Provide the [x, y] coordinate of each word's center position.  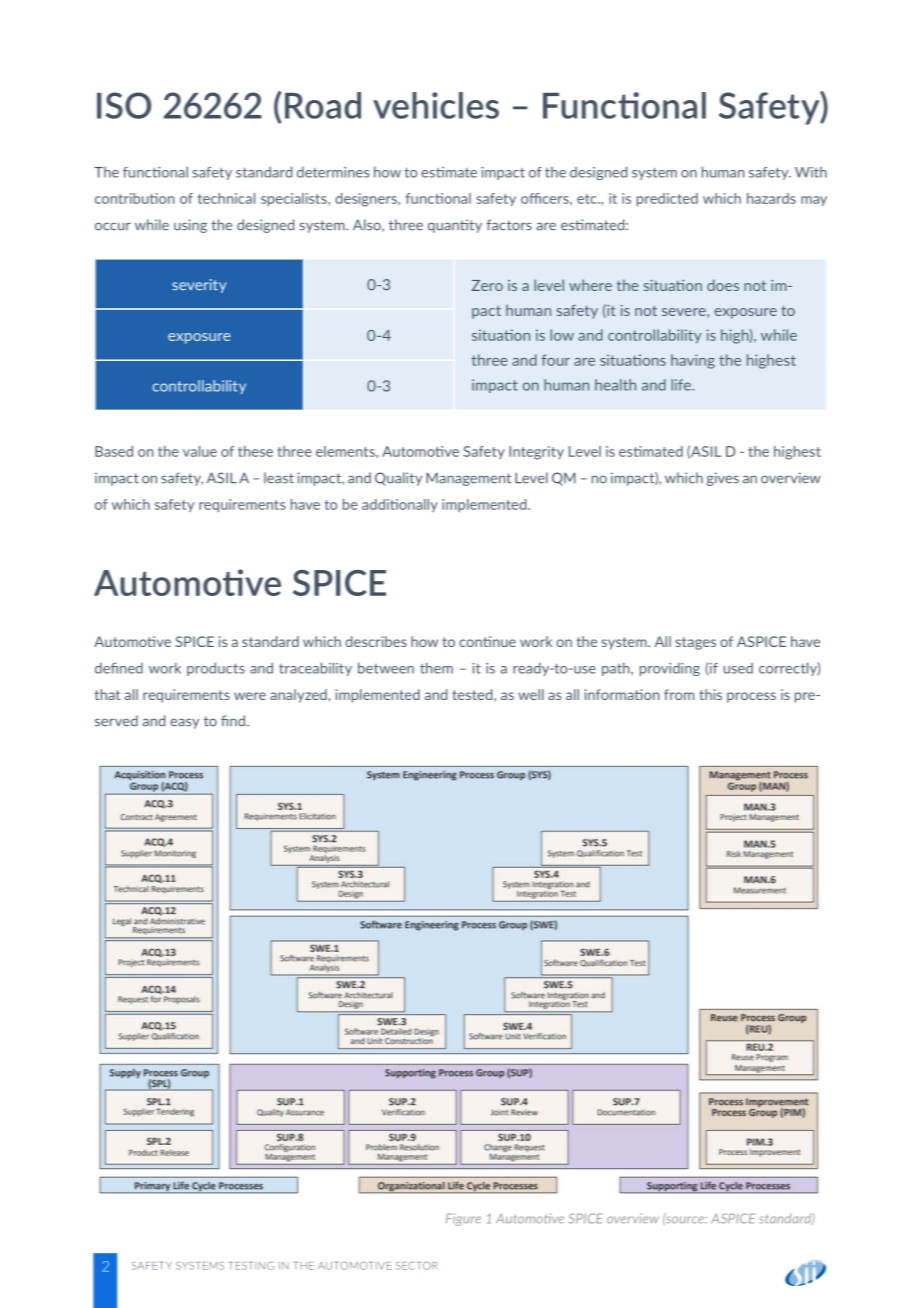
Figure [463, 1219]
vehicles [436, 105]
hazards [771, 198]
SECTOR [417, 1266]
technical [226, 198]
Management [468, 479]
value [200, 451]
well [531, 694]
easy [184, 723]
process [751, 697]
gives [723, 479]
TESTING [251, 1266]
